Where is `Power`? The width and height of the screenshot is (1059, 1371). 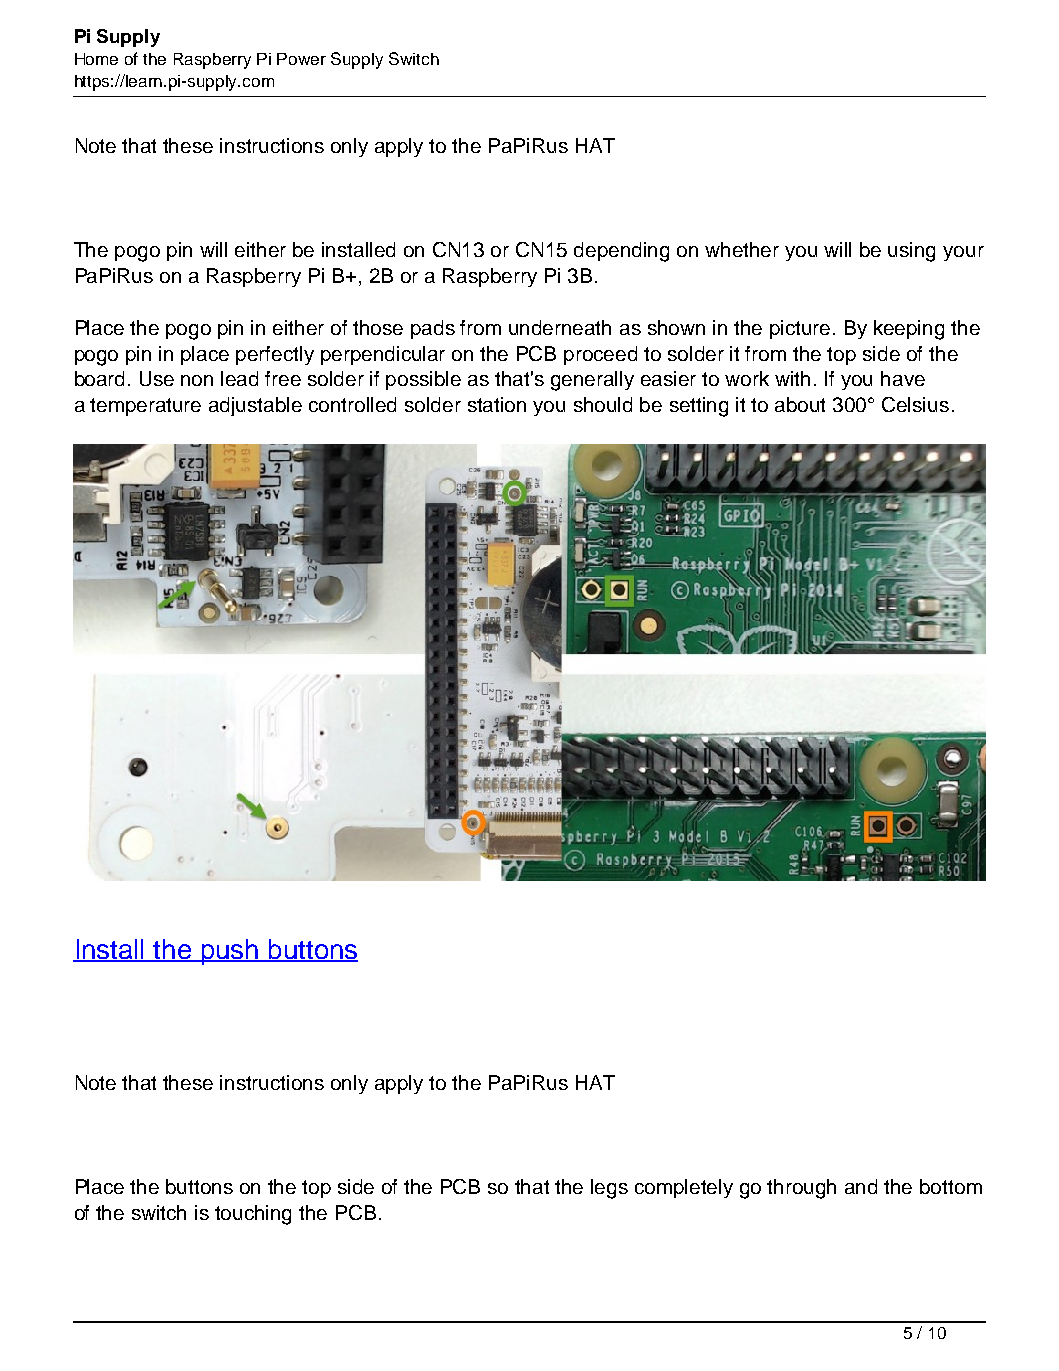
Power is located at coordinates (301, 59).
